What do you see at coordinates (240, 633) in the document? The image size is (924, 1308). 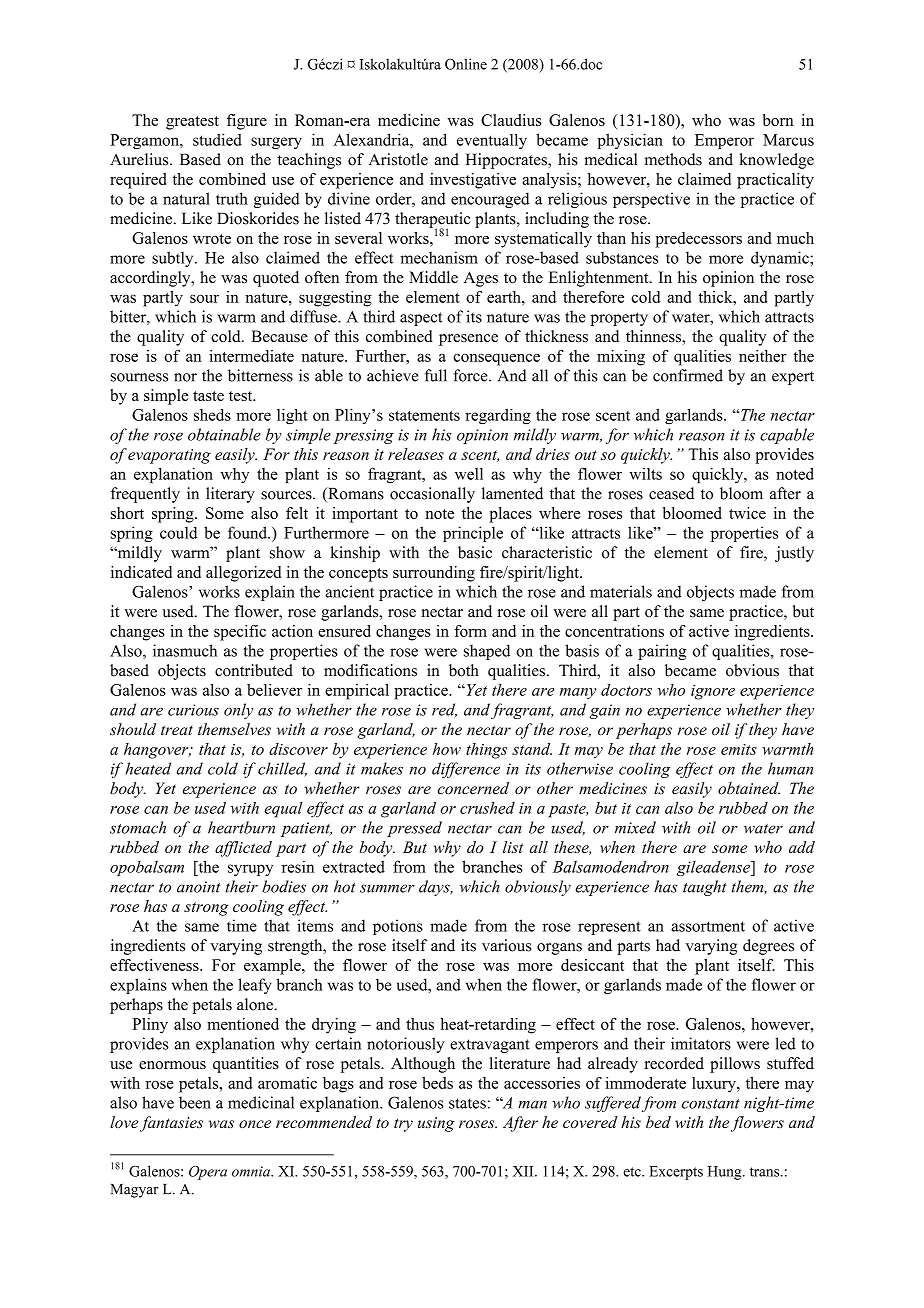 I see `specific` at bounding box center [240, 633].
